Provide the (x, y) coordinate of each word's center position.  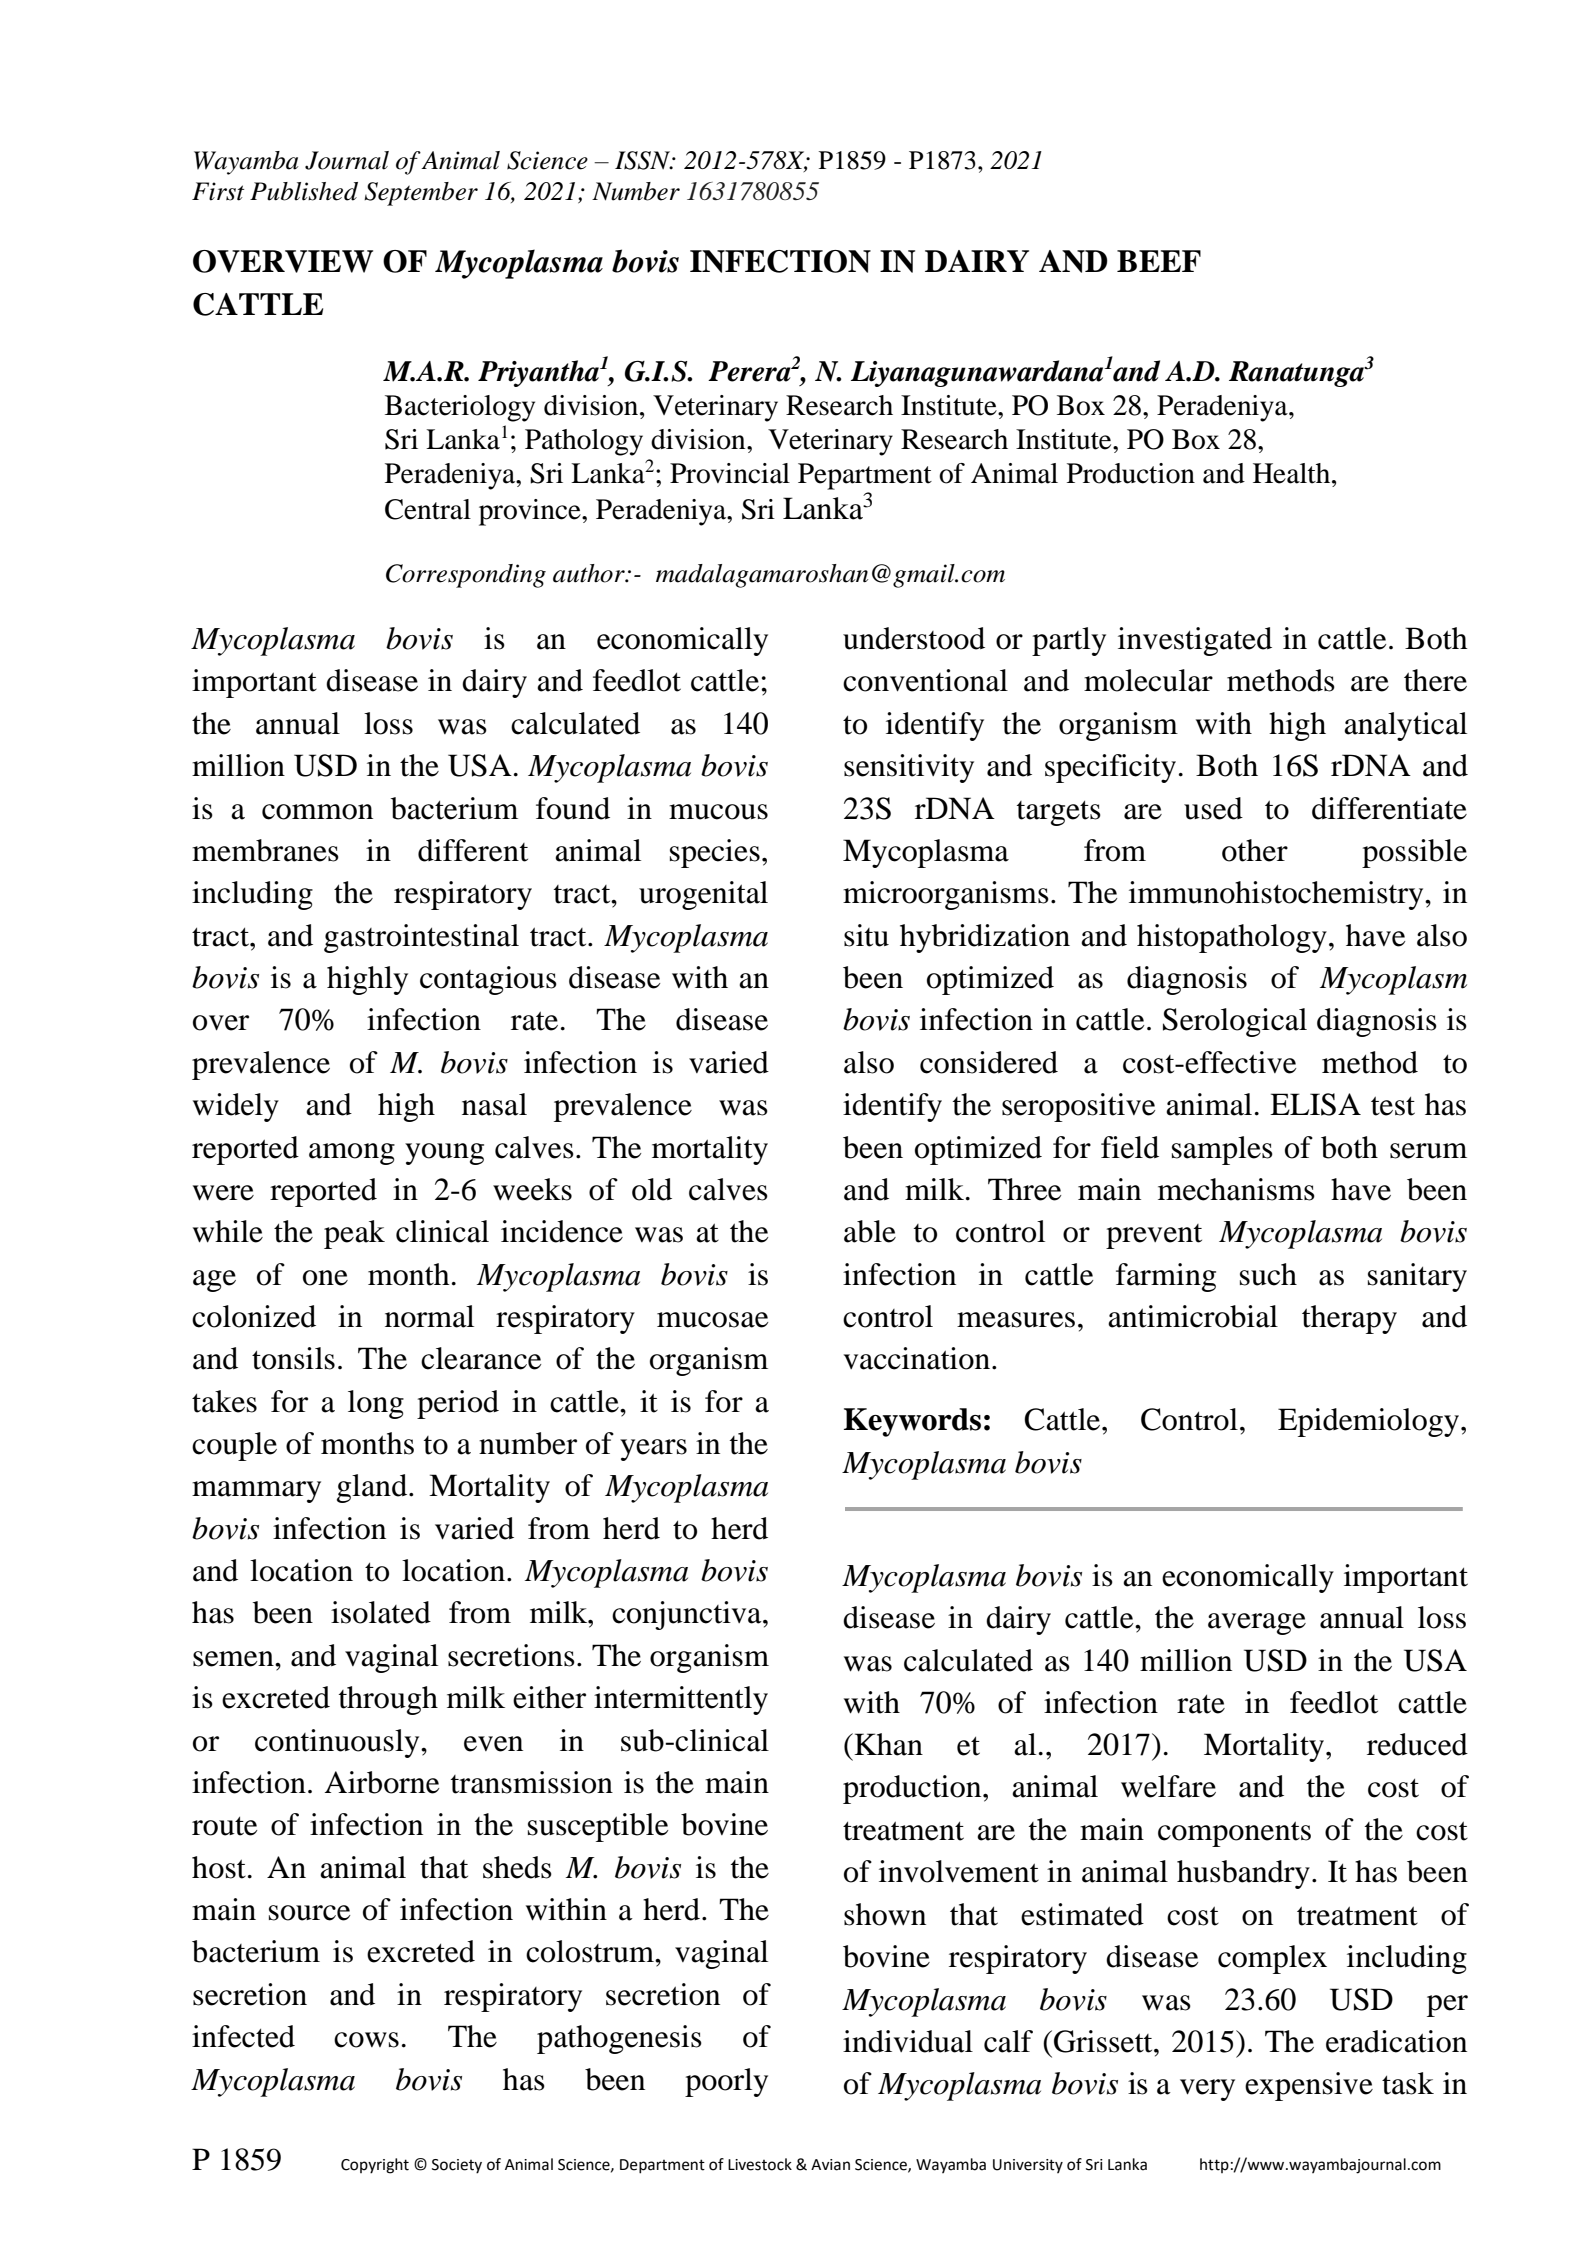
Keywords (912, 1422)
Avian (830, 2165)
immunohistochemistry (1277, 895)
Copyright (375, 2166)
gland (373, 1488)
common (317, 812)
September (421, 194)
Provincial (730, 473)
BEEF (1159, 261)
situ (866, 935)
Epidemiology (1370, 1422)
